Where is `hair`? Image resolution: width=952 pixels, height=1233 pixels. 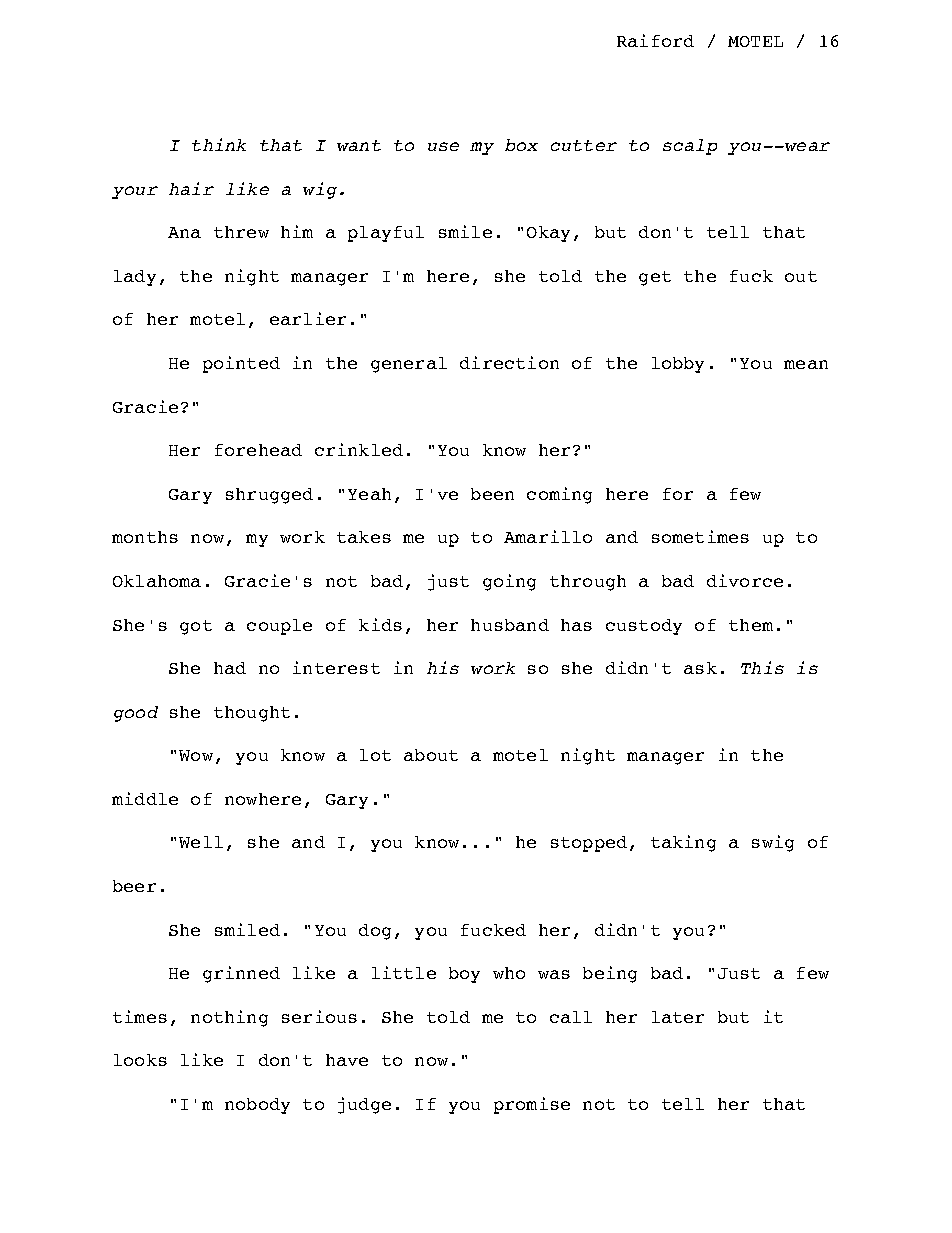 hair is located at coordinates (191, 188).
